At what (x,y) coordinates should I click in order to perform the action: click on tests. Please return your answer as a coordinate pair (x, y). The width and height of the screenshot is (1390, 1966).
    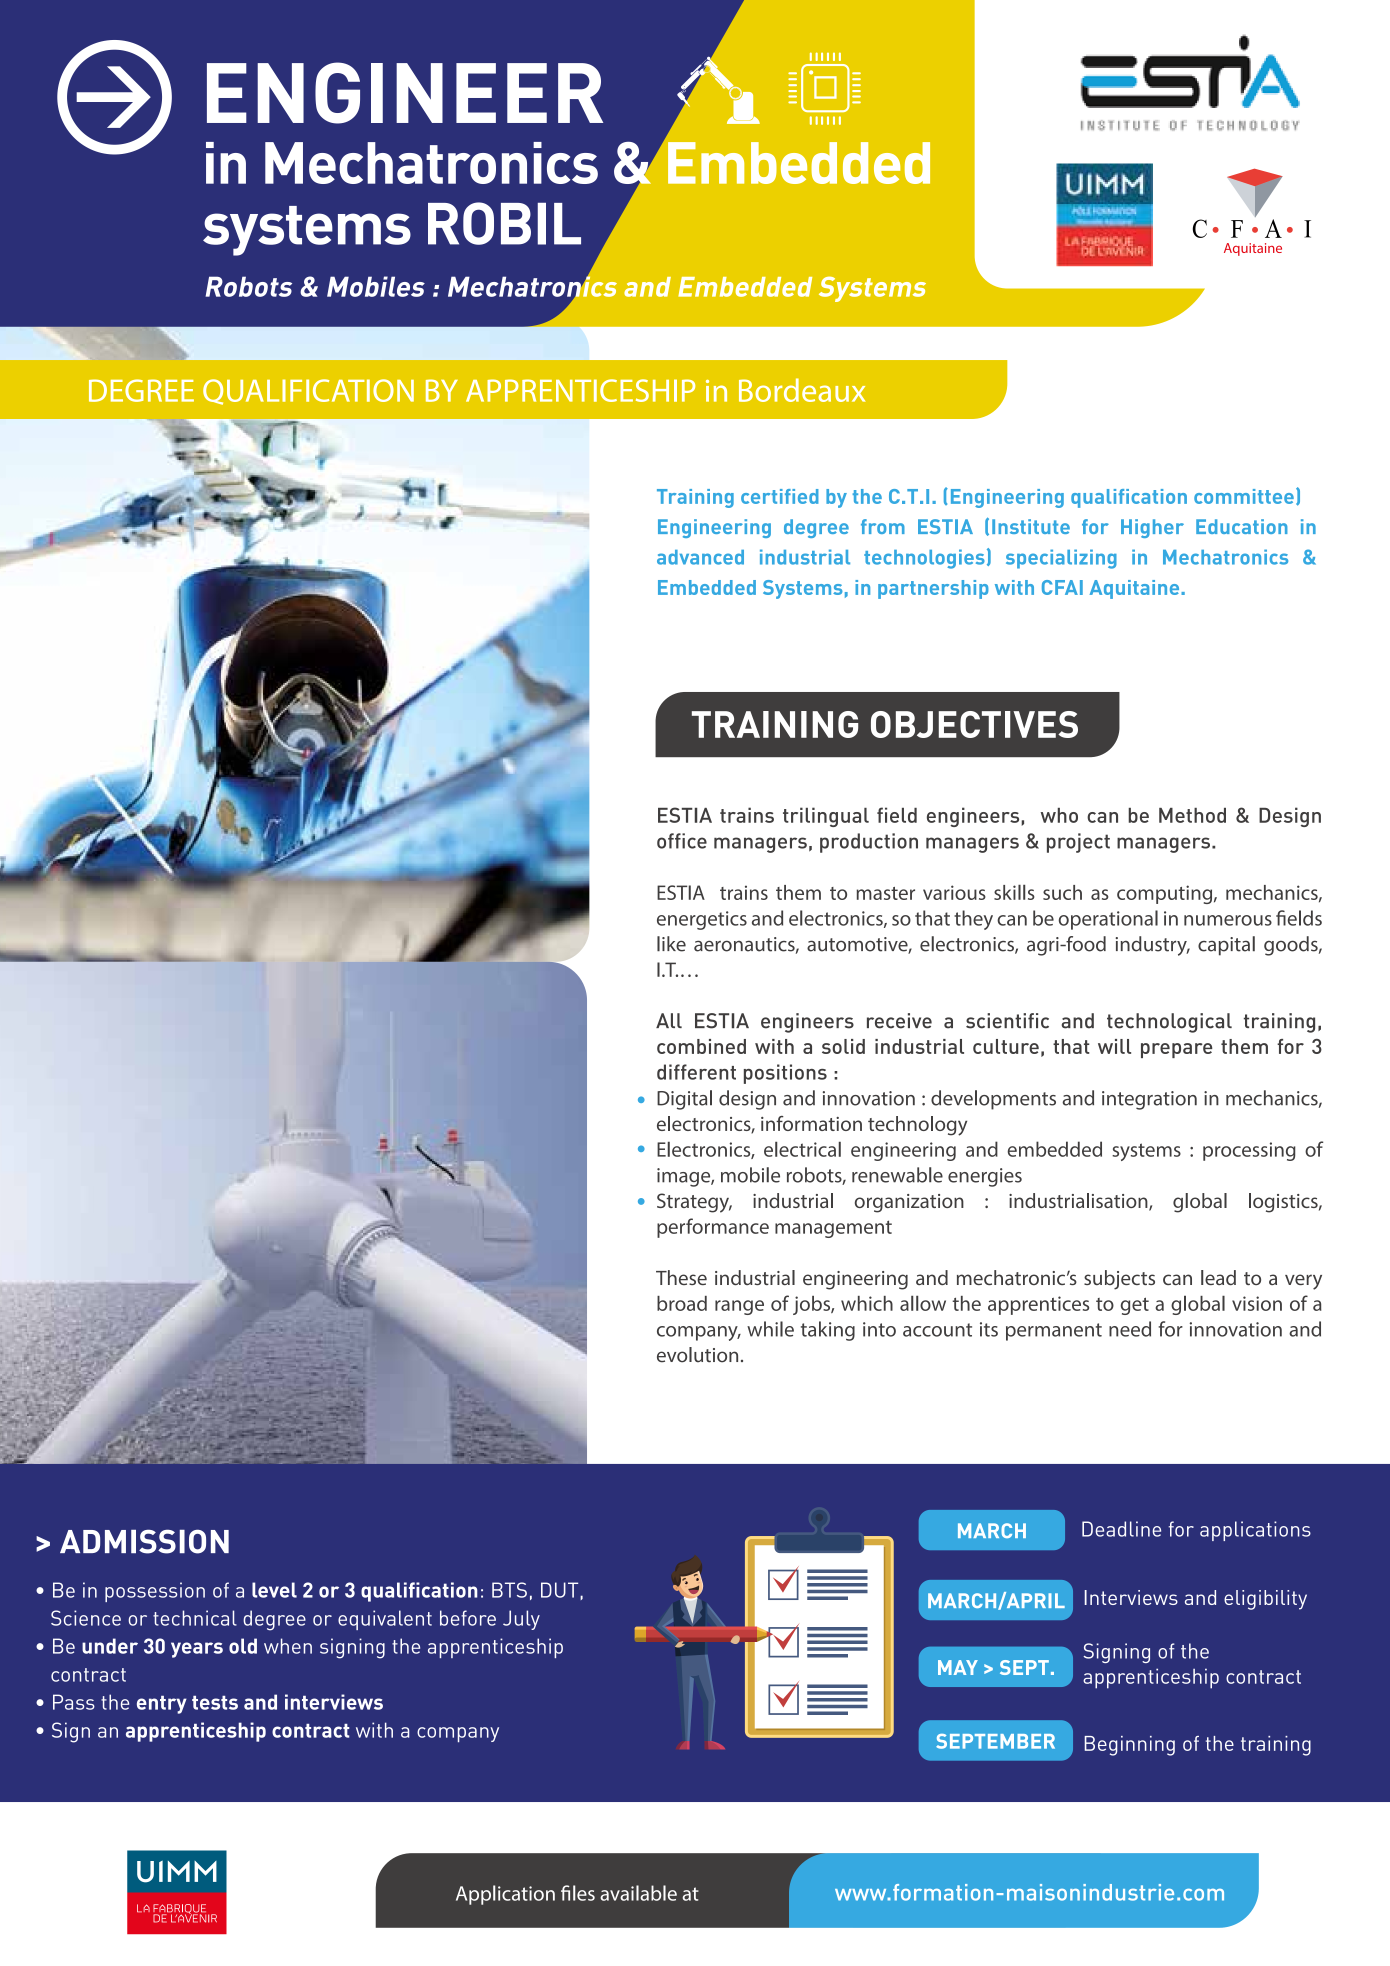
    Looking at the image, I should click on (215, 1703).
